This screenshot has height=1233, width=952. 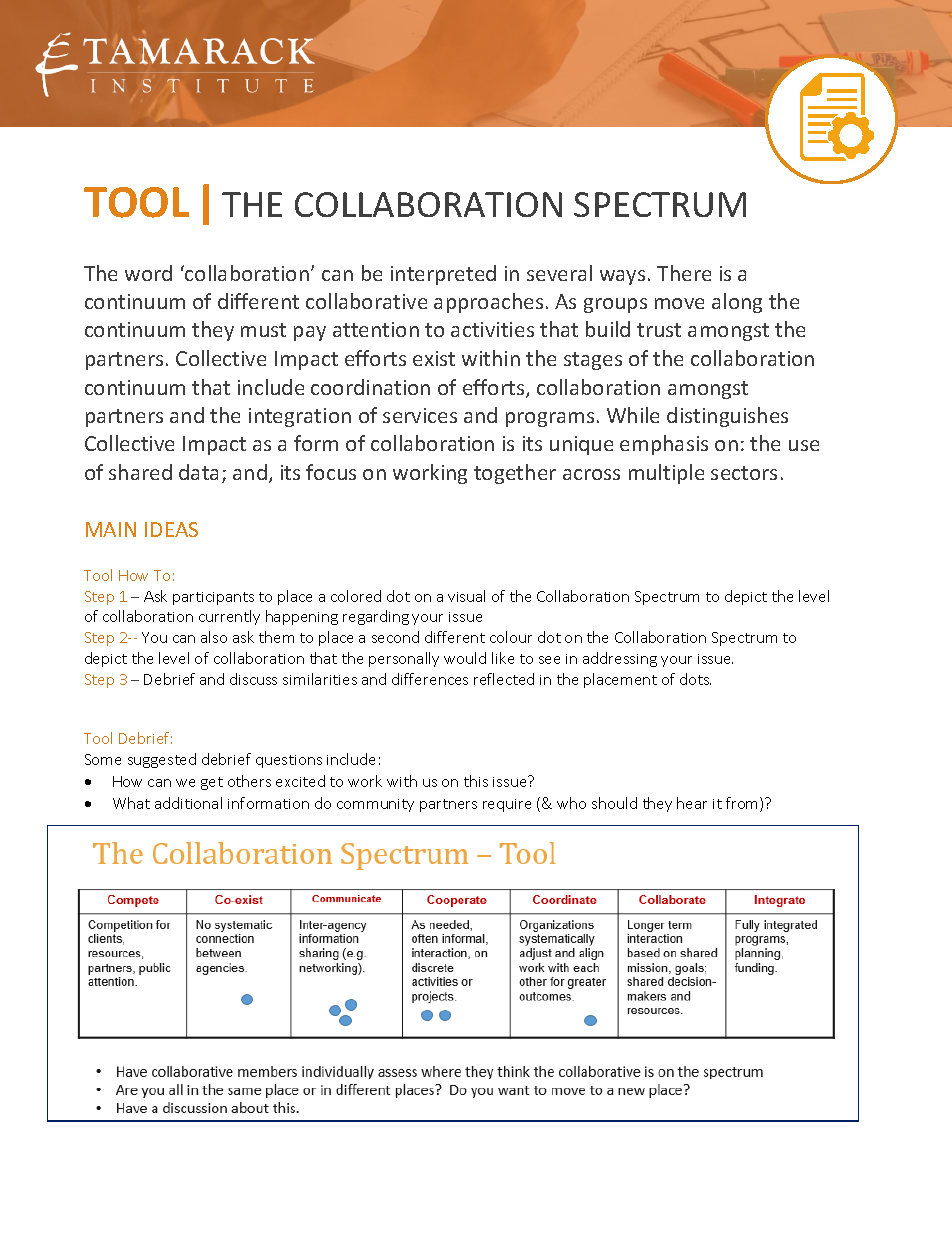 What do you see at coordinates (744, 473) in the screenshot?
I see `sectors` at bounding box center [744, 473].
